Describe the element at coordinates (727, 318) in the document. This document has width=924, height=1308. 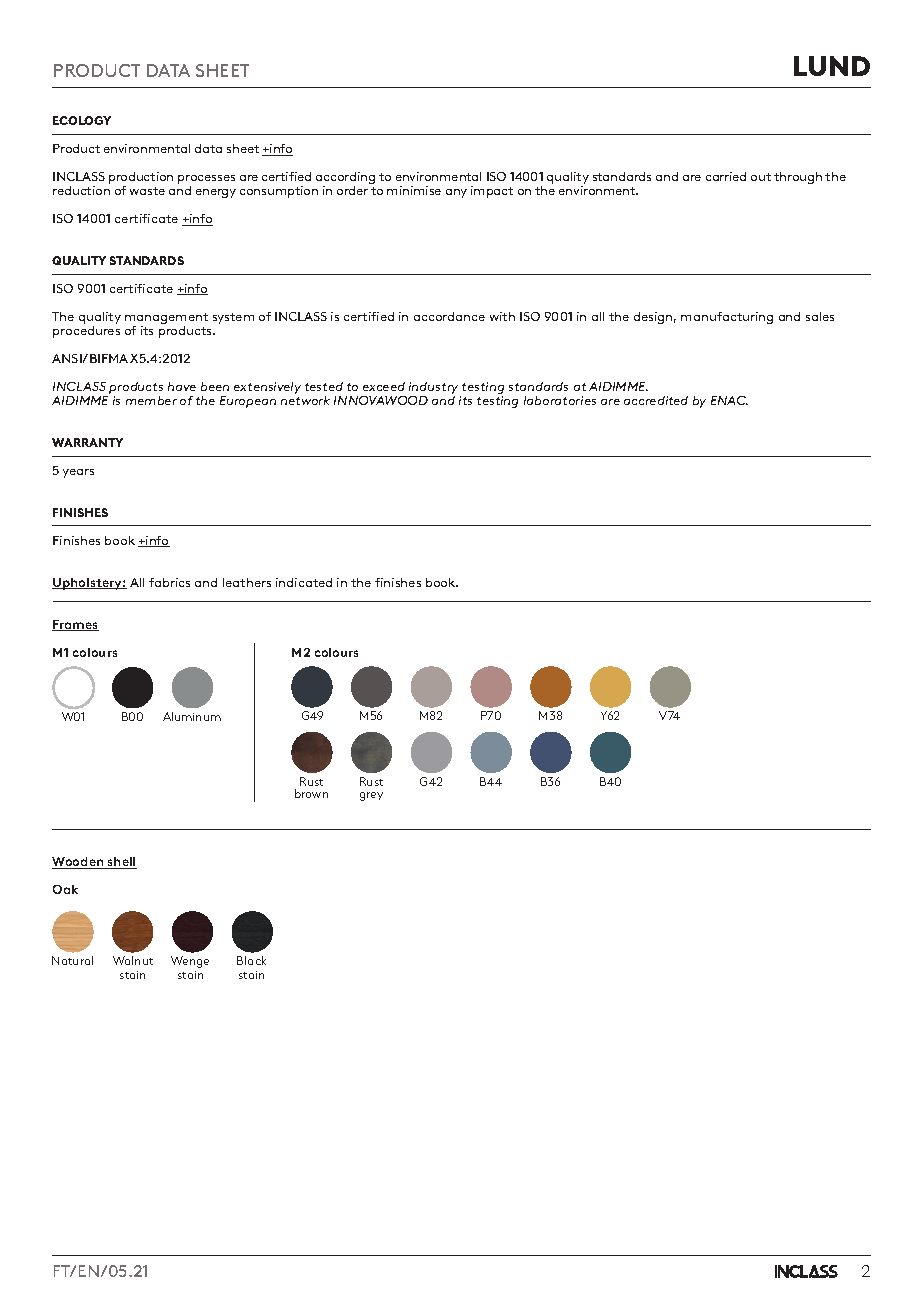
I see `manufacturing` at that location.
